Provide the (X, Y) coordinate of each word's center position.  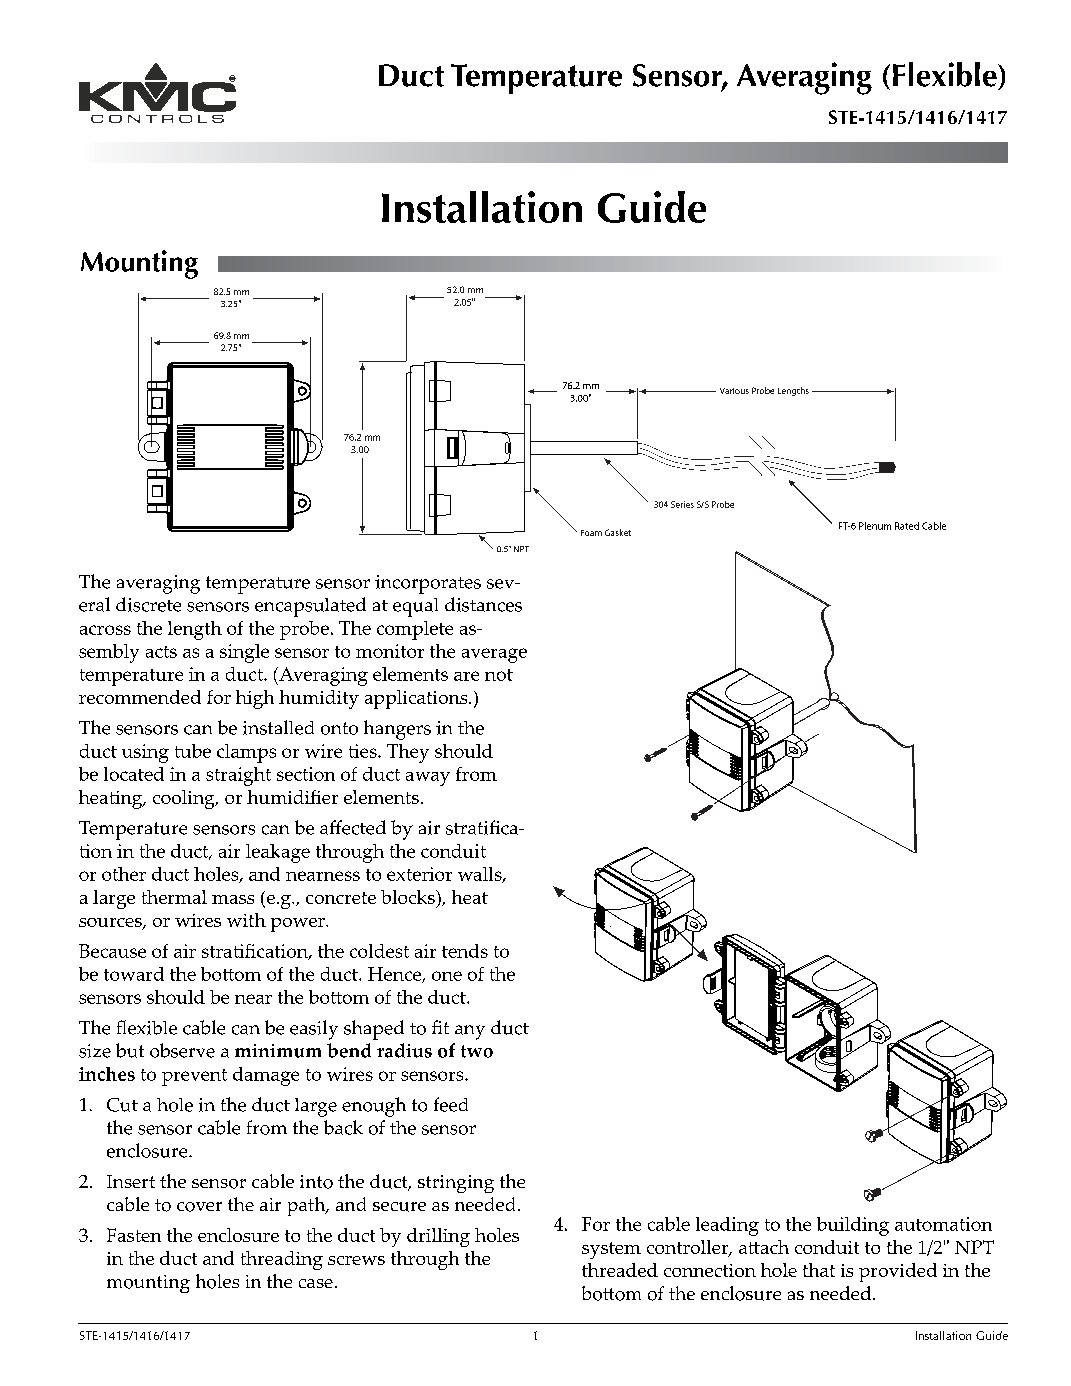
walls (481, 875)
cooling (185, 799)
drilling (438, 1237)
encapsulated (310, 607)
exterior (419, 874)
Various (734, 391)
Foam (591, 533)
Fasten (134, 1235)
